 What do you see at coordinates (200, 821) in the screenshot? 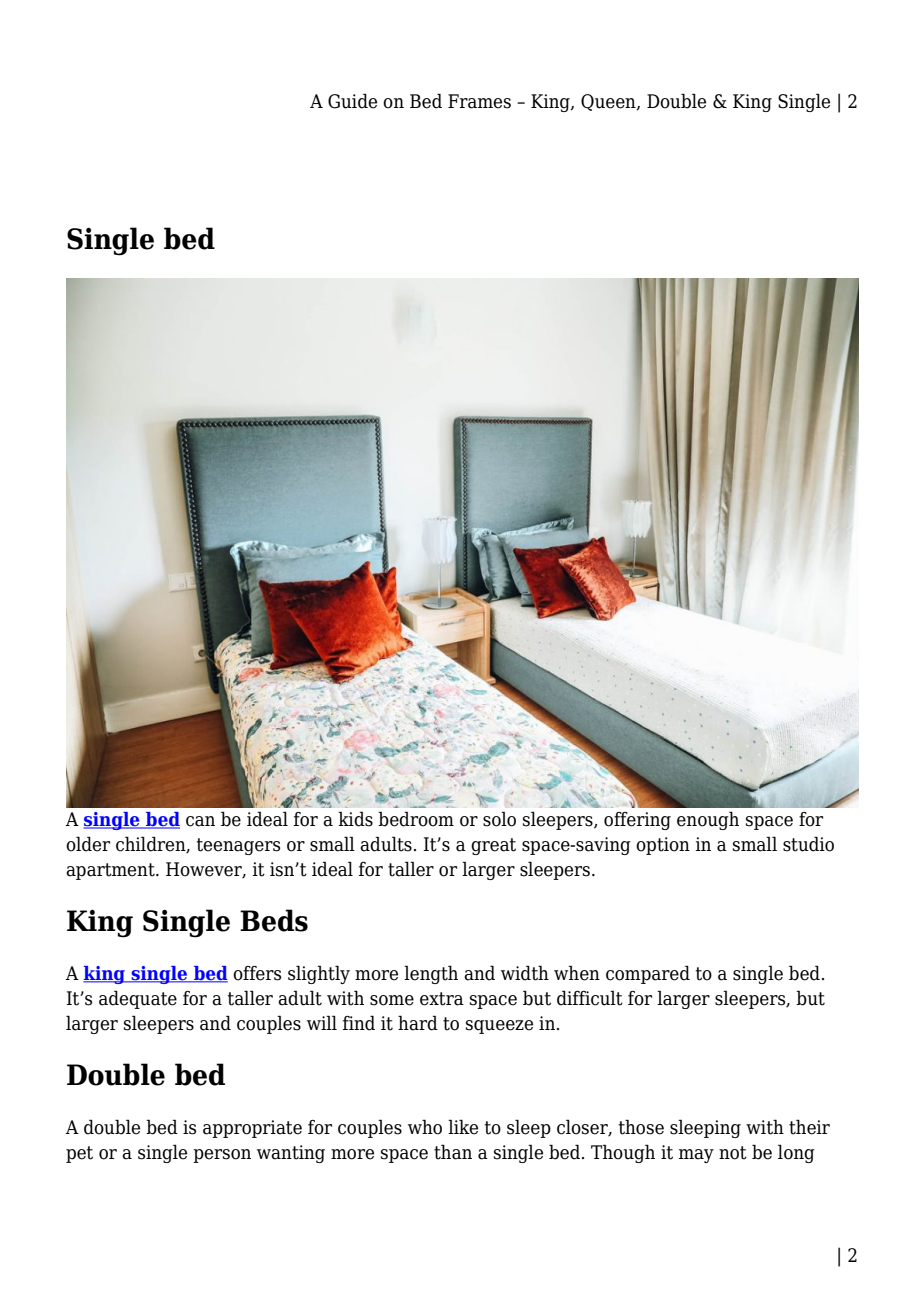
I see `can` at bounding box center [200, 821].
